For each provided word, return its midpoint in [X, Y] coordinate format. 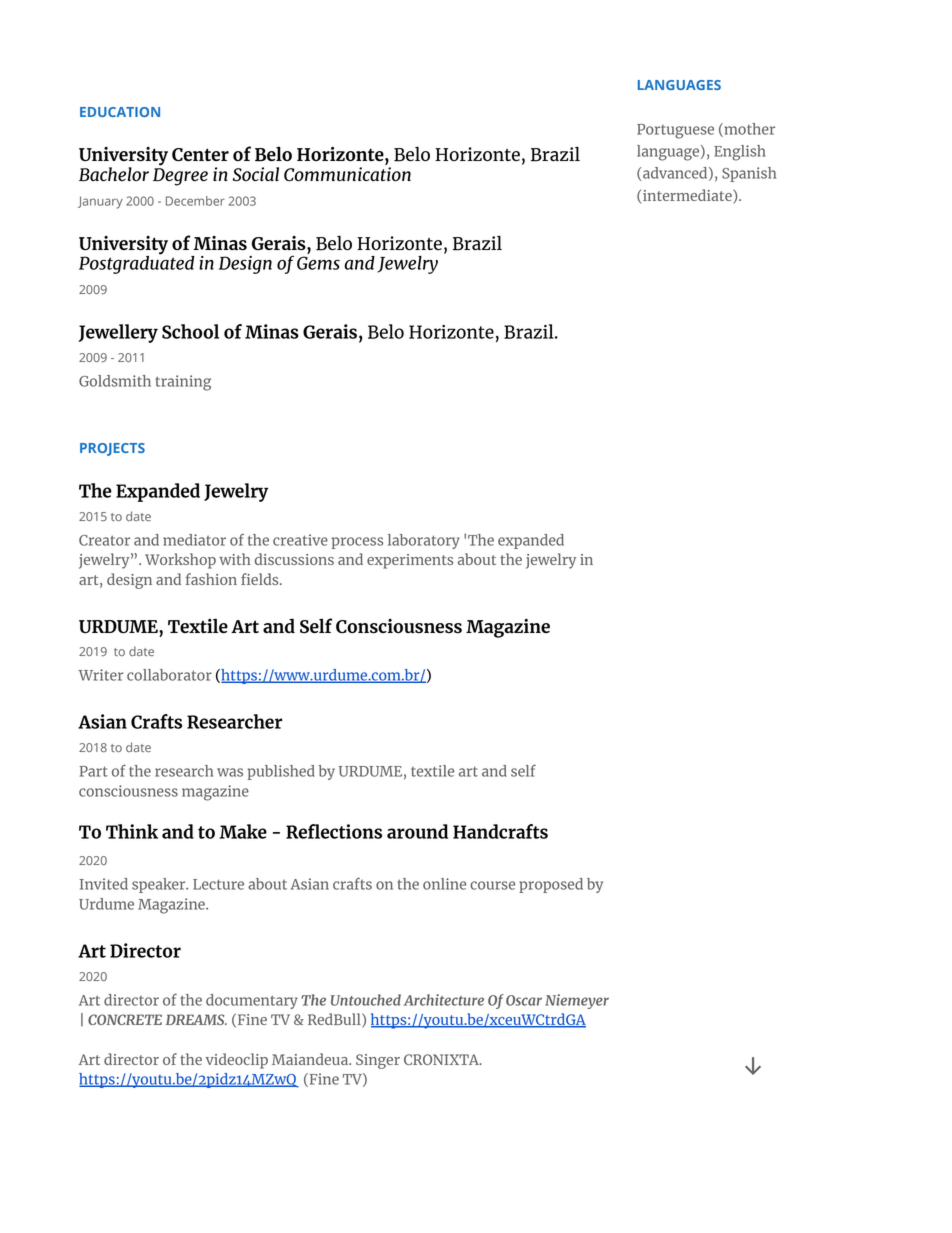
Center [200, 155]
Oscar [524, 1000]
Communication [347, 174]
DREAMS [196, 1019]
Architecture [444, 1000]
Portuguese [675, 131]
